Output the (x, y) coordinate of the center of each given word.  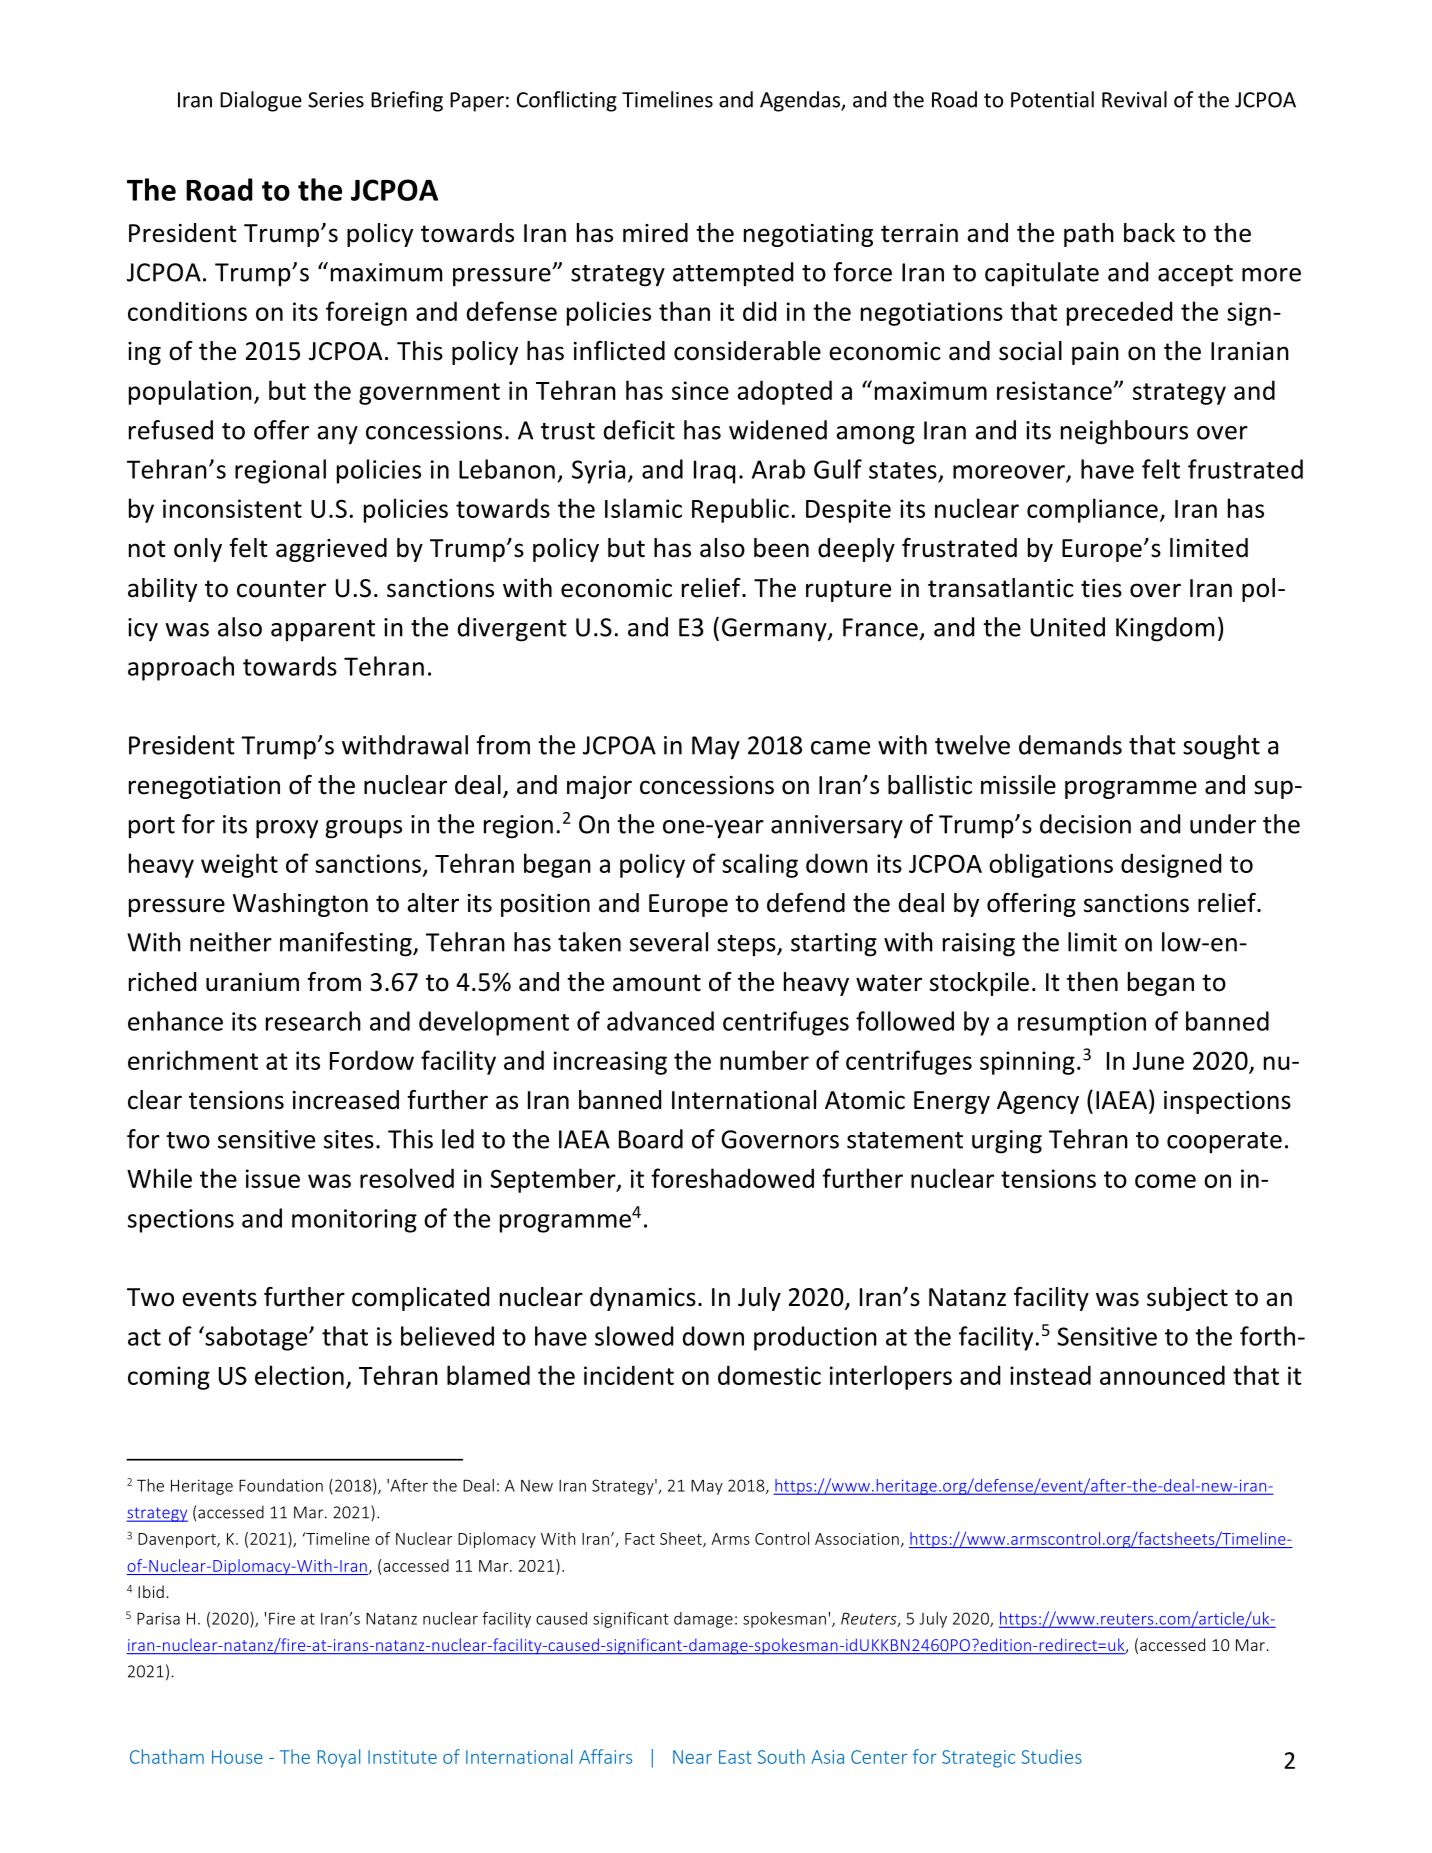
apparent (323, 631)
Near (692, 1757)
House (237, 1757)
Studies (1051, 1756)
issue (273, 1178)
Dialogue (261, 101)
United (1068, 627)
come (1165, 1181)
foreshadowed (732, 1178)
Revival (1134, 99)
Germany (775, 630)
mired (655, 233)
